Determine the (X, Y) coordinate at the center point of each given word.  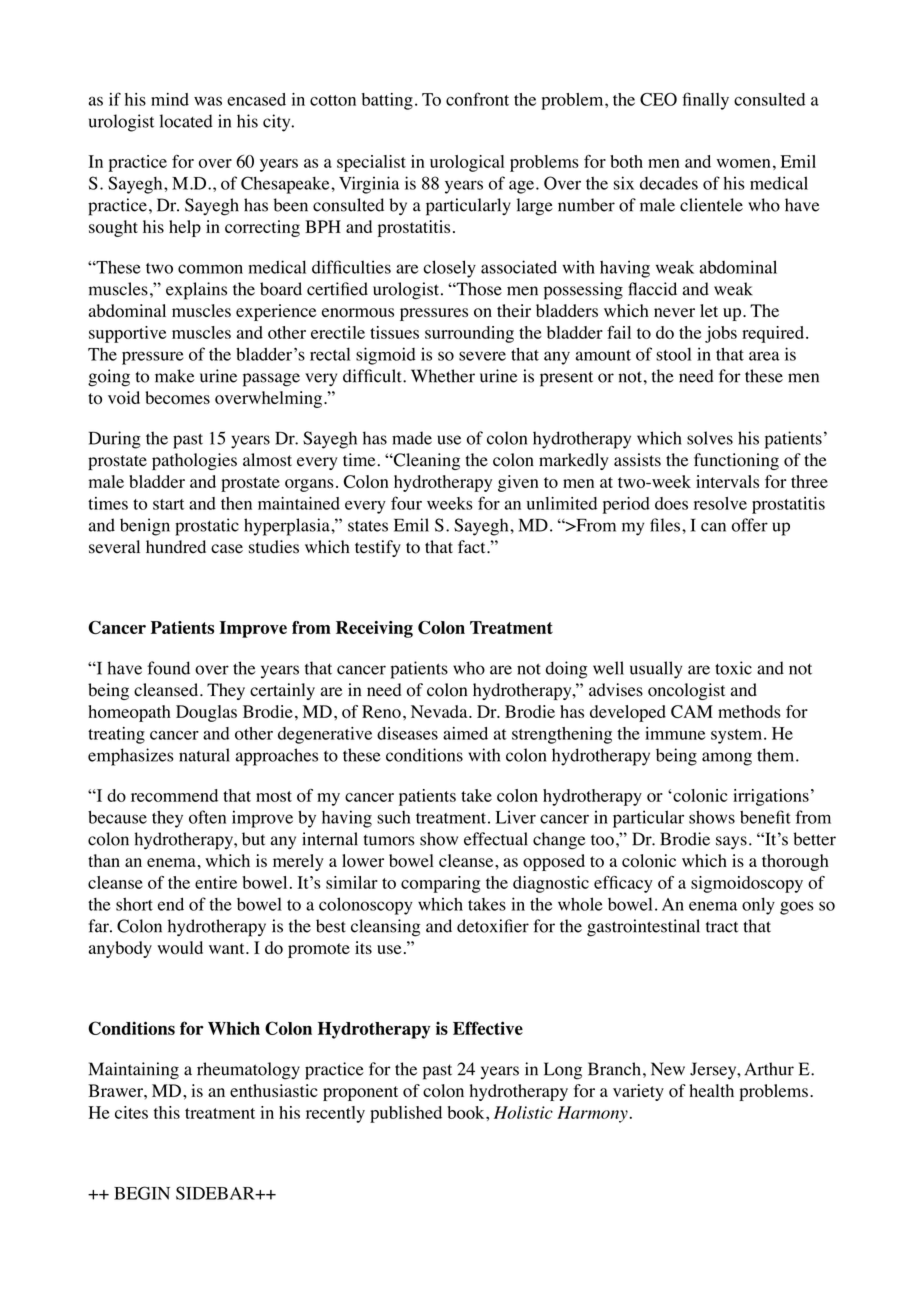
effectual (496, 839)
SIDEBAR (216, 1193)
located (186, 121)
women (744, 163)
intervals (727, 481)
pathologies (194, 461)
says (731, 842)
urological (467, 163)
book (467, 1112)
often (207, 817)
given (518, 483)
